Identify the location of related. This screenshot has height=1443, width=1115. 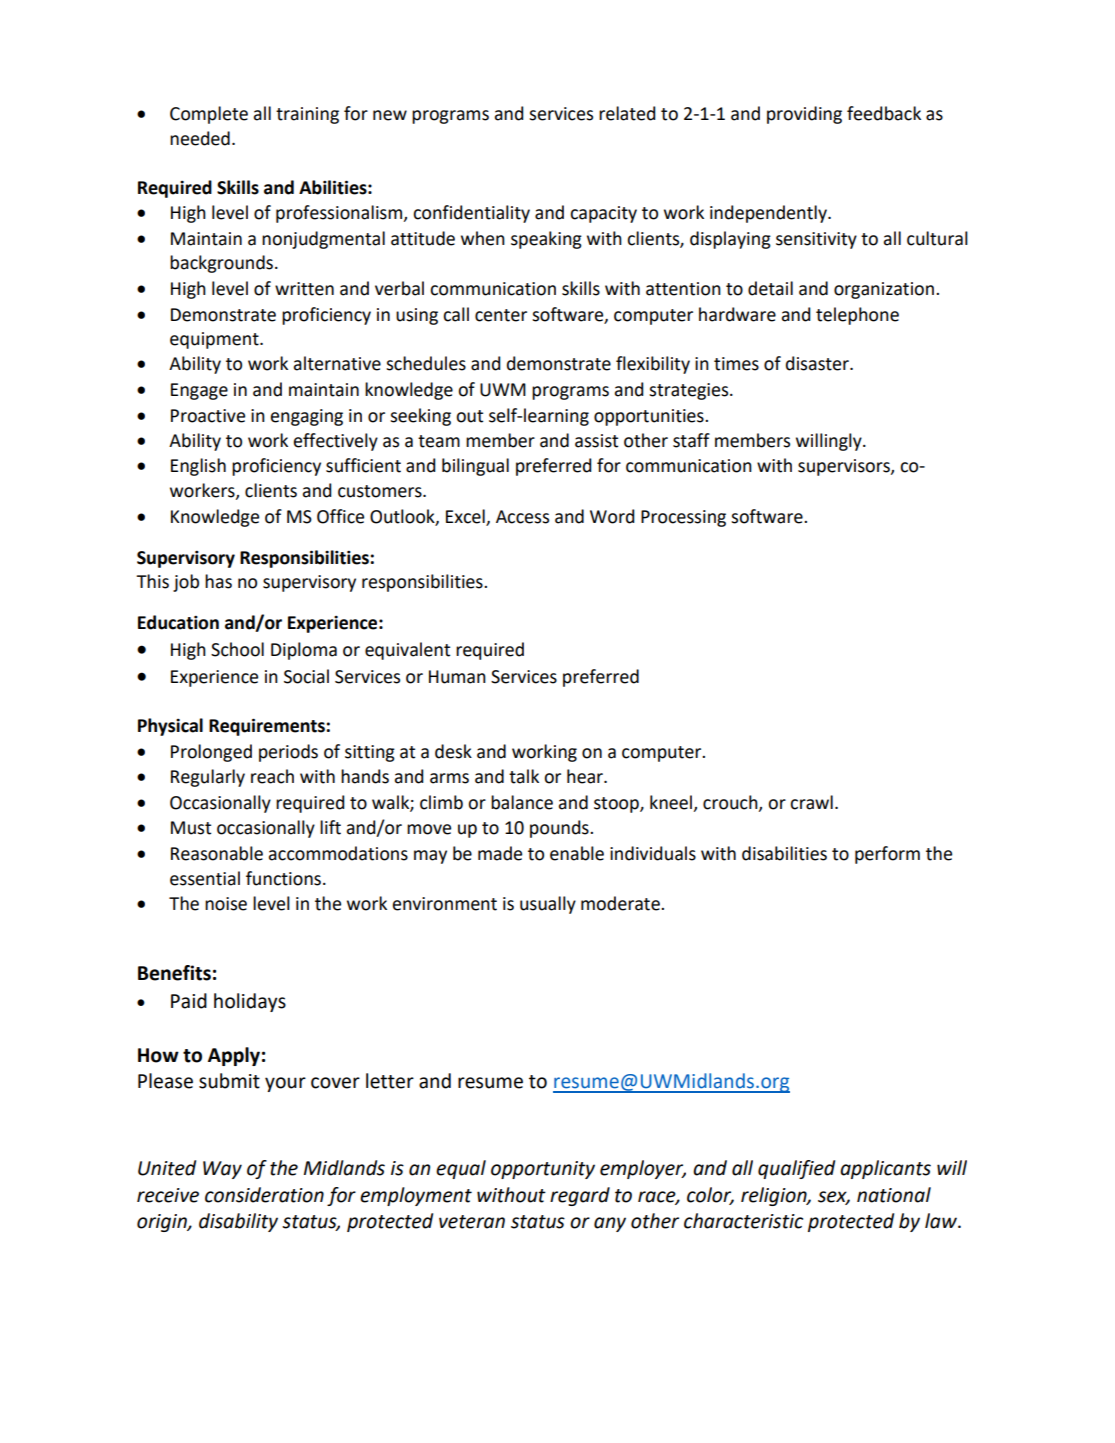
(627, 113).
